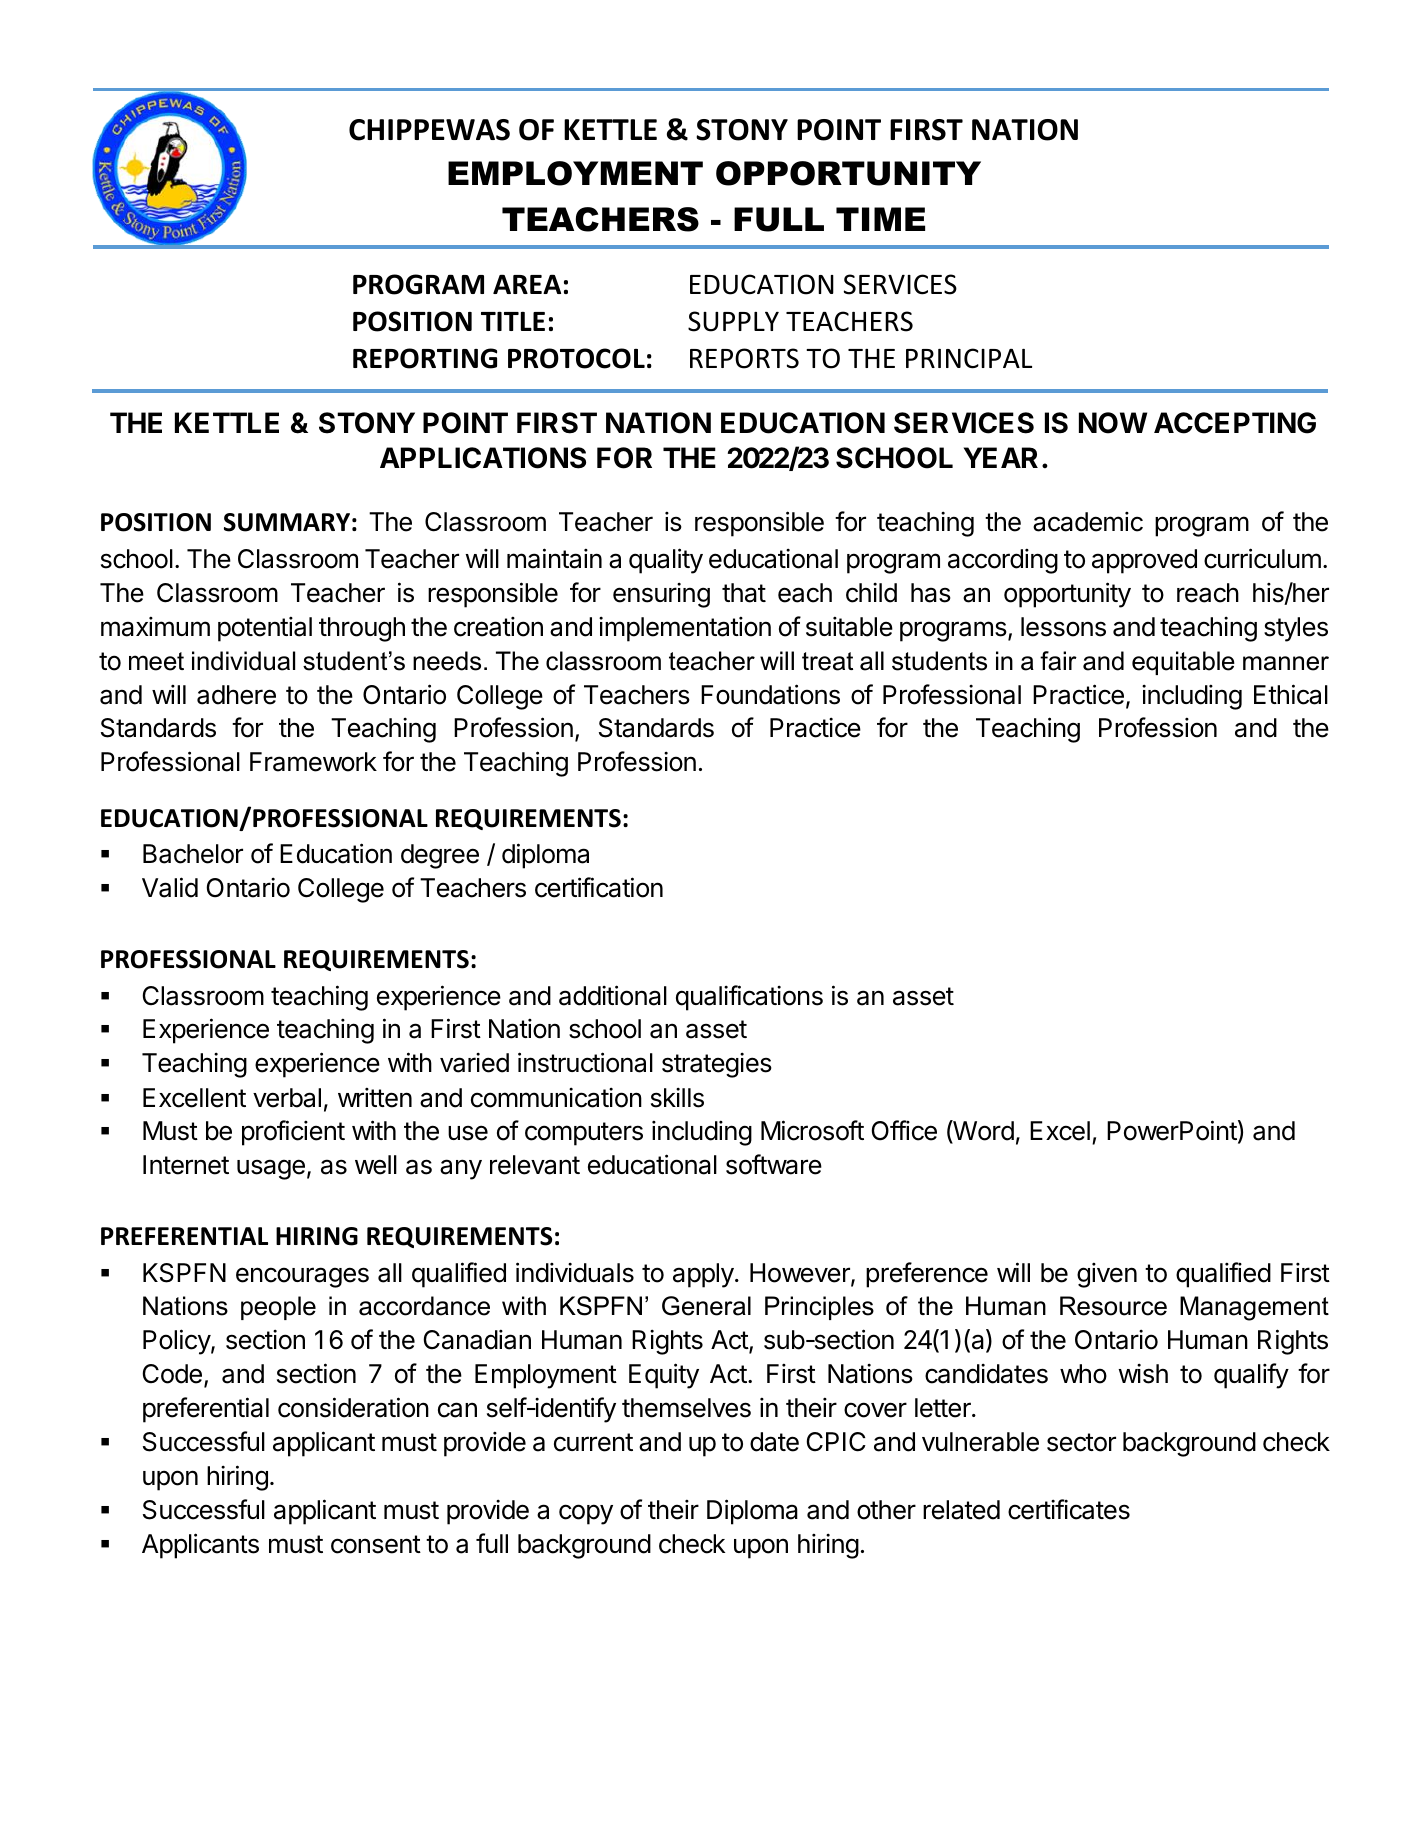 This screenshot has width=1428, height=1848. What do you see at coordinates (733, 321) in the screenshot?
I see `SUPPLY` at bounding box center [733, 321].
